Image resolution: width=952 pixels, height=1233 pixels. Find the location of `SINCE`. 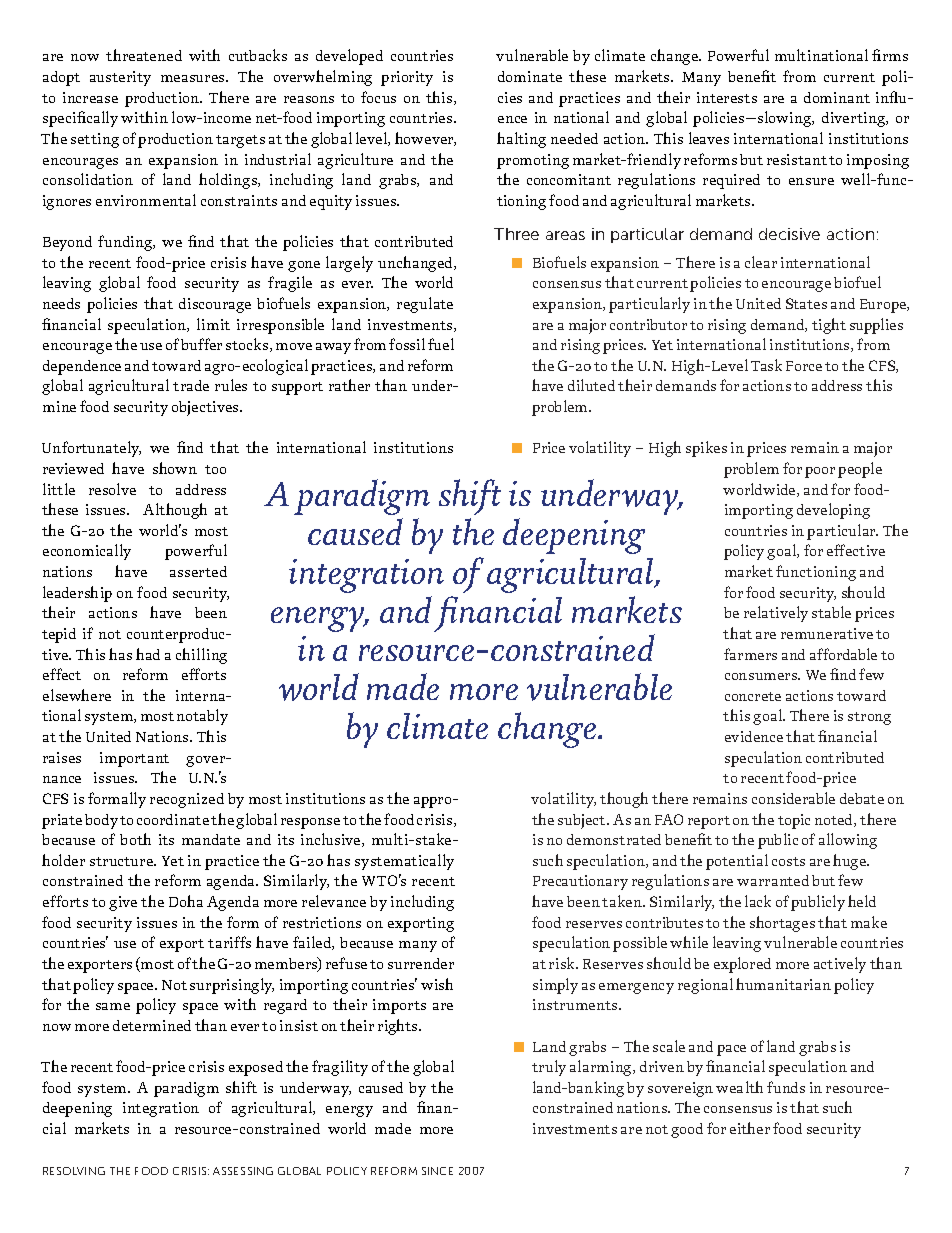

SINCE is located at coordinates (437, 1171).
